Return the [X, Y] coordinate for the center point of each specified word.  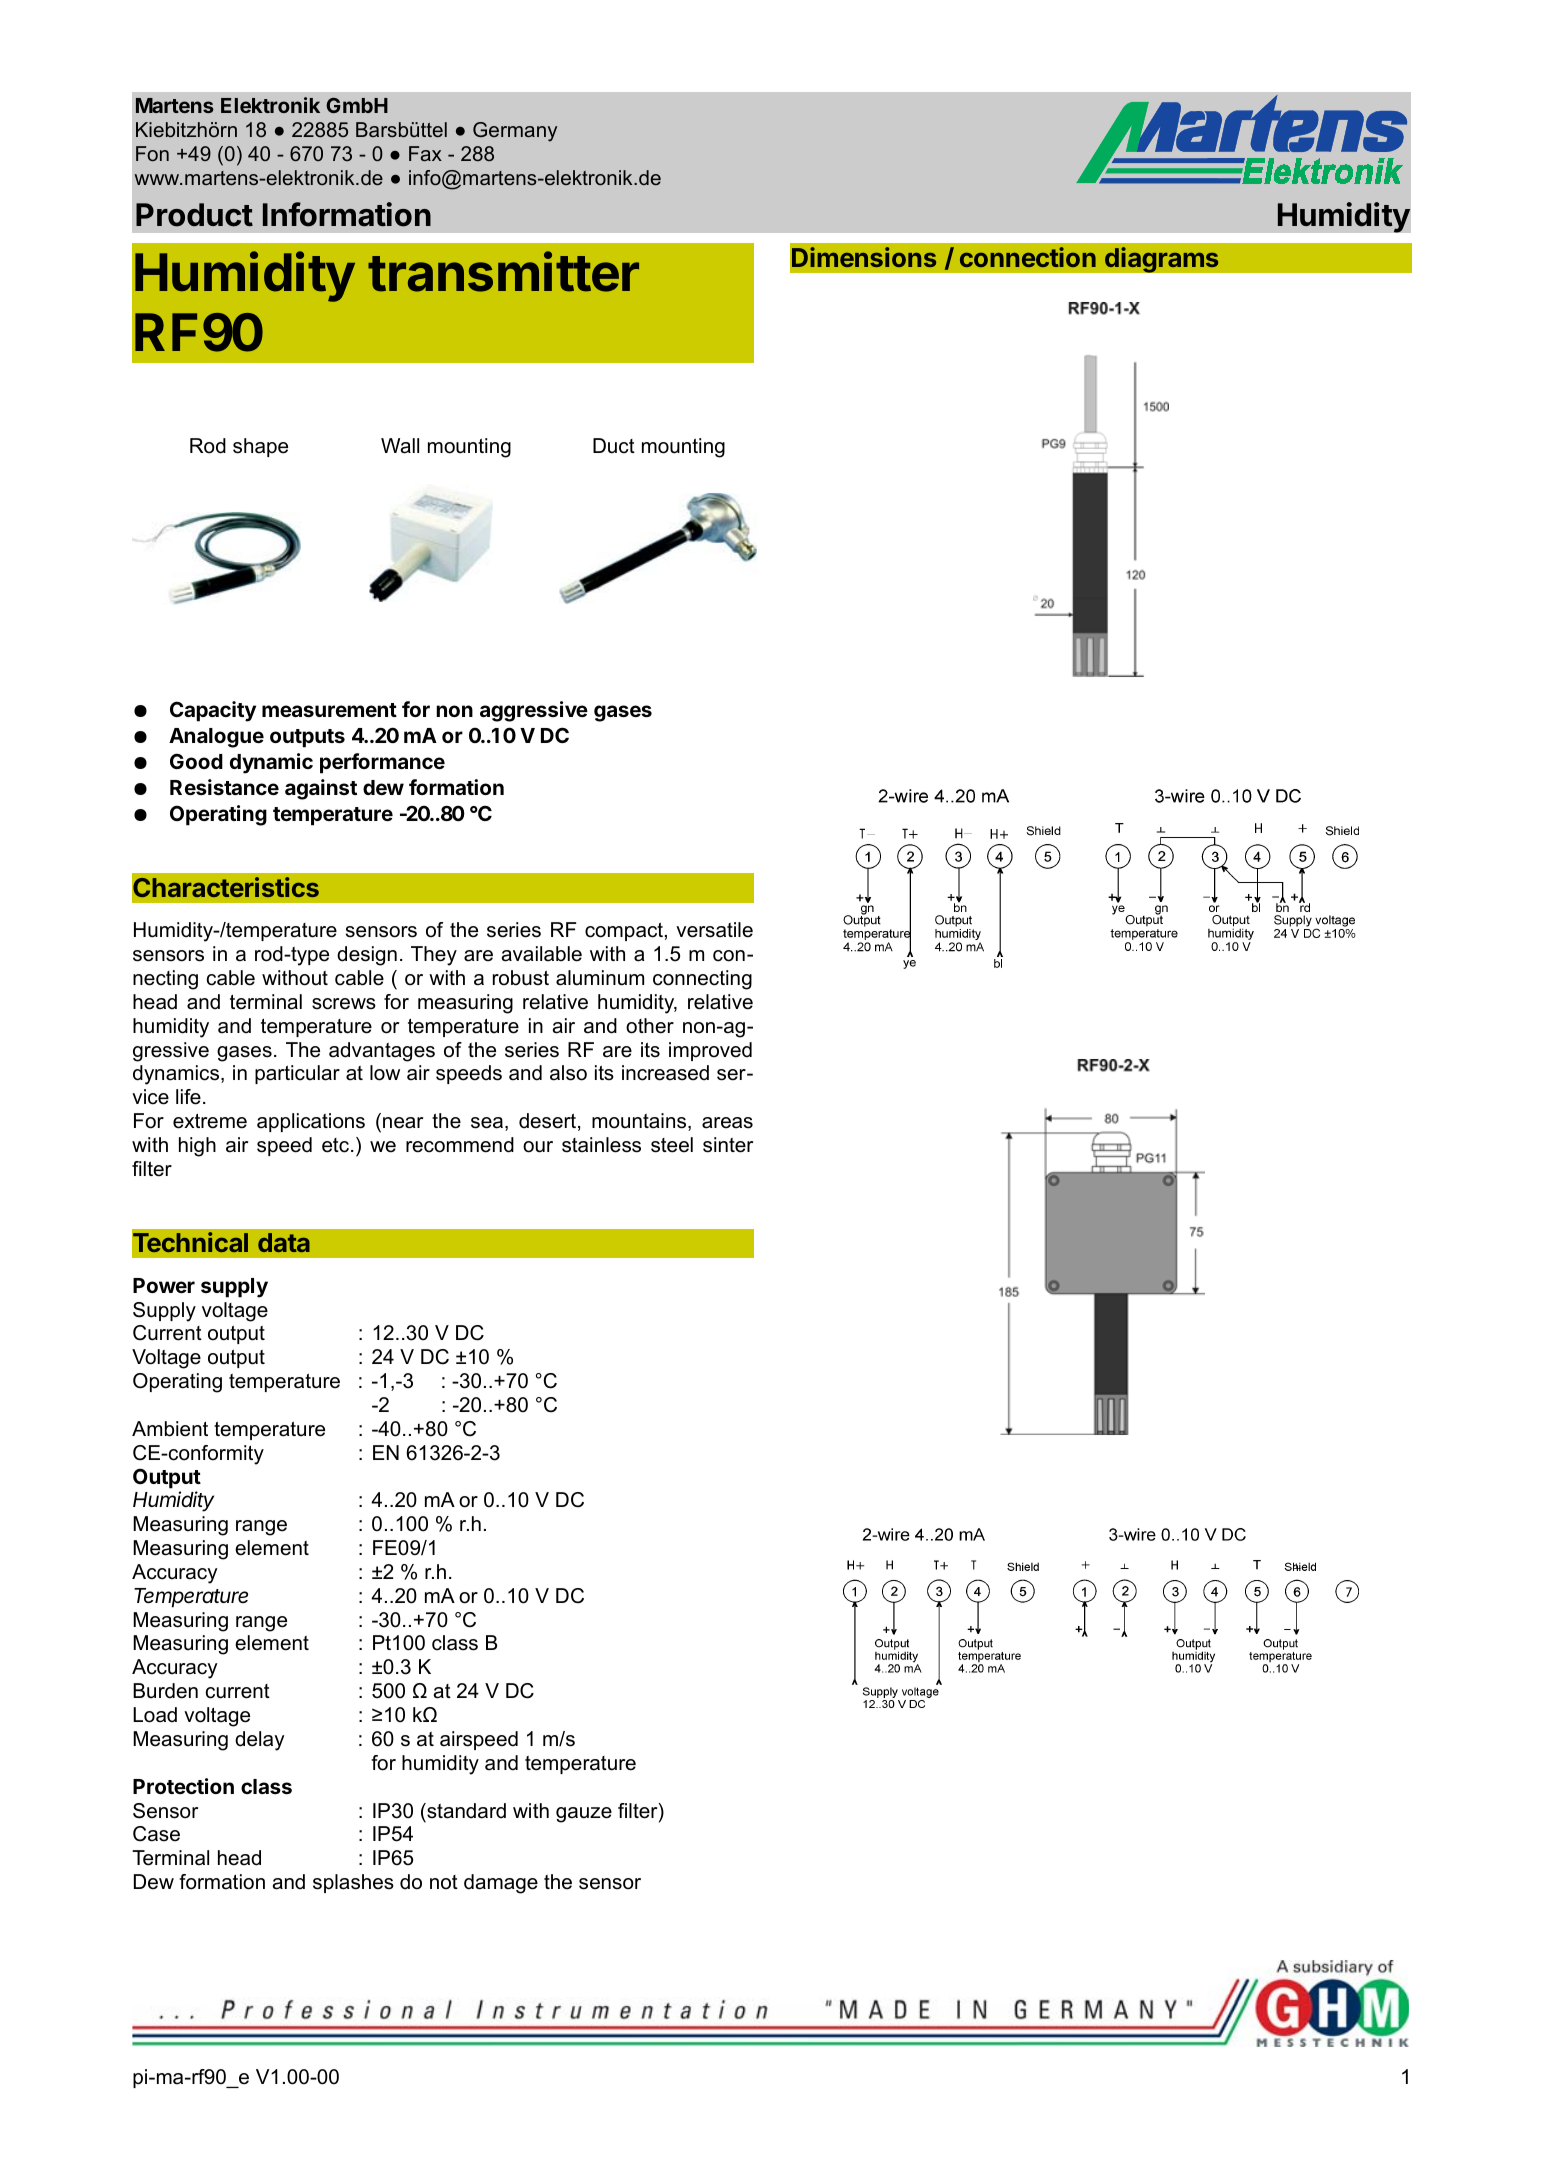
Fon [152, 153]
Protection [183, 1786]
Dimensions [864, 257]
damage [501, 1884]
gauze [584, 1815]
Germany [515, 132]
